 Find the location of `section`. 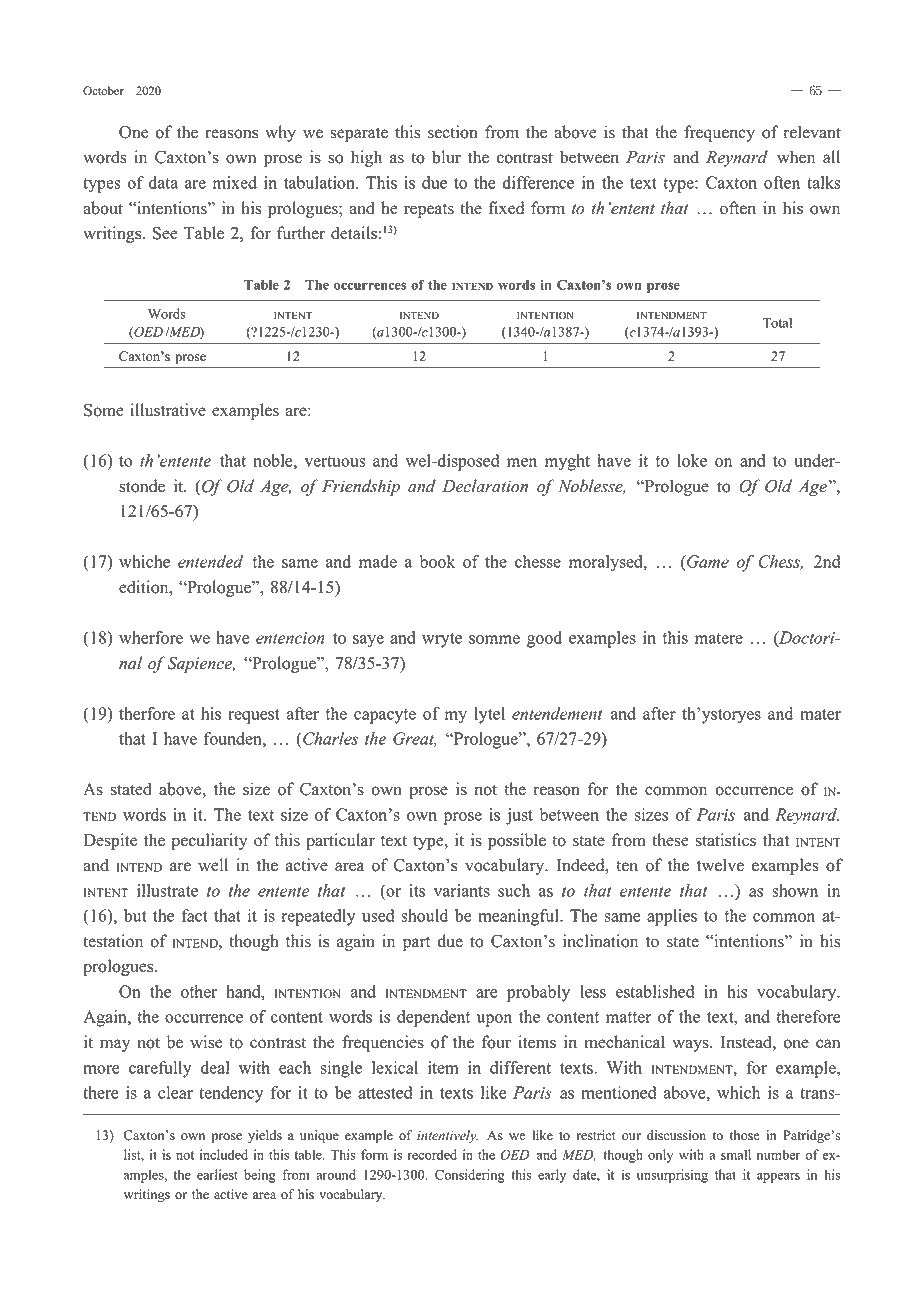

section is located at coordinates (453, 132).
